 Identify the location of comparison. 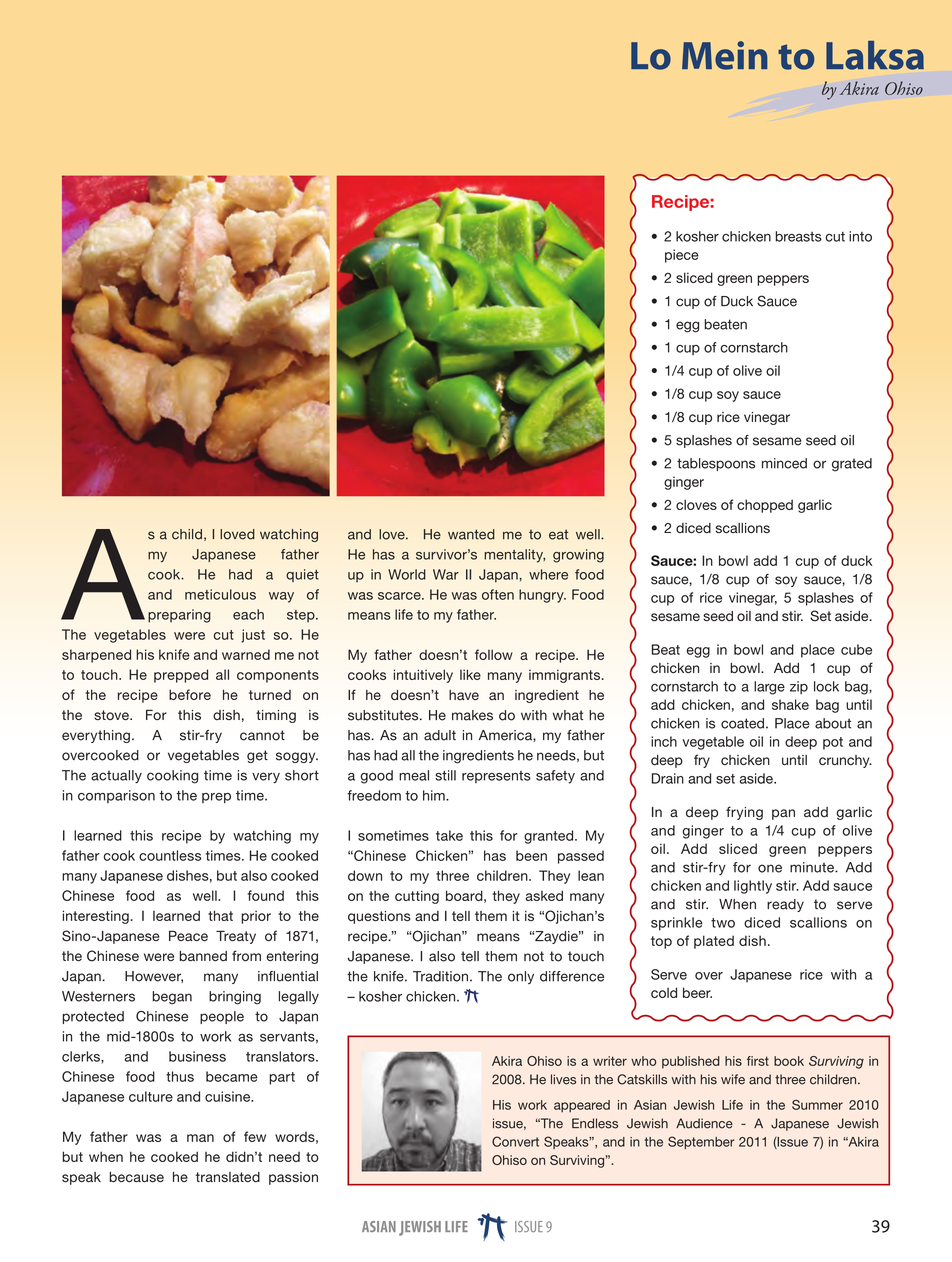
(116, 796).
